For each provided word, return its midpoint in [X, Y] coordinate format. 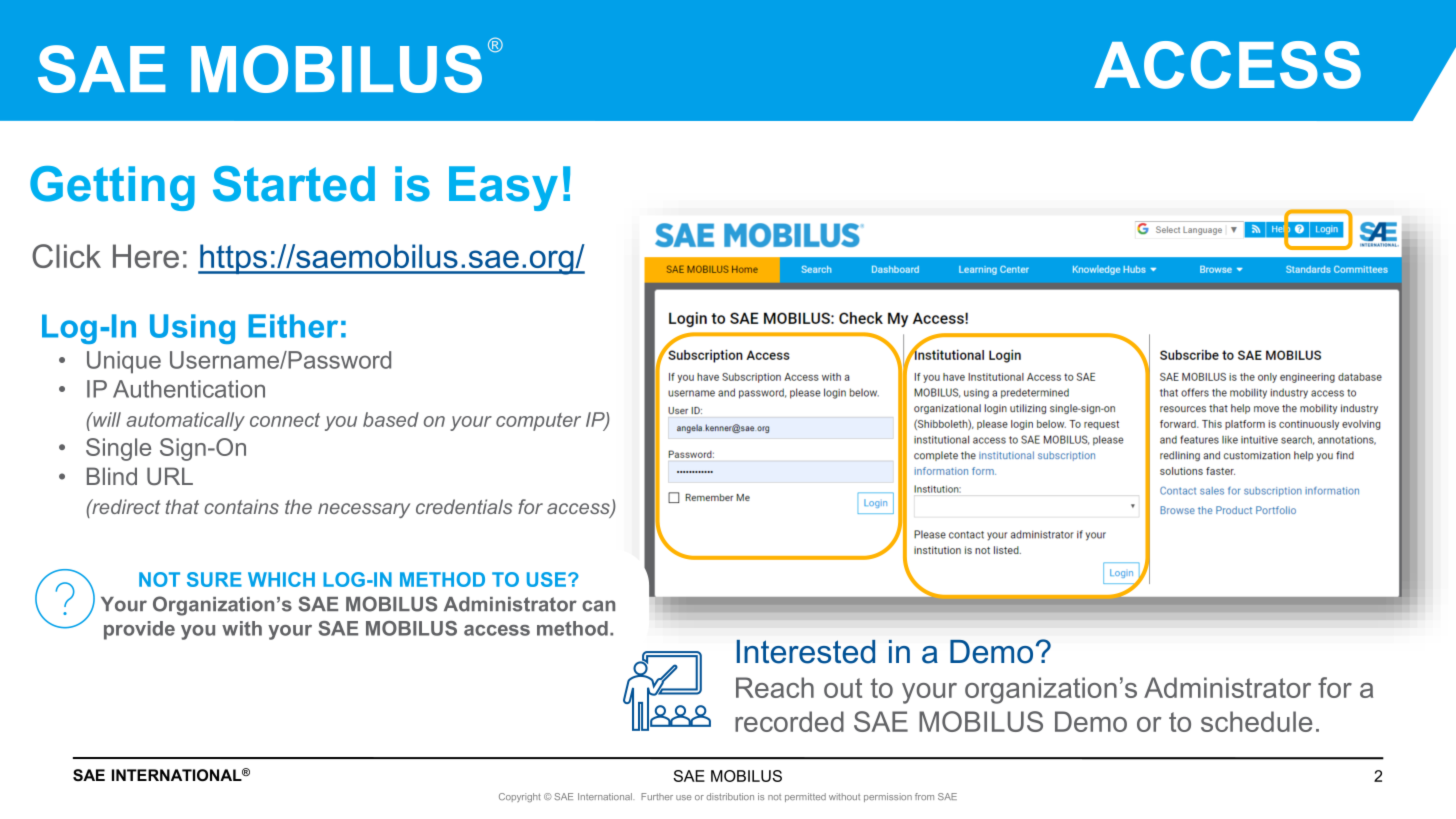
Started [294, 184]
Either [293, 326]
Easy [503, 188]
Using [192, 329]
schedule [1256, 721]
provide [139, 630]
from [924, 796]
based [391, 419]
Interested [806, 652]
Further [657, 796]
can [598, 606]
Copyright [520, 797]
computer [538, 422]
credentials [464, 506]
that [182, 506]
